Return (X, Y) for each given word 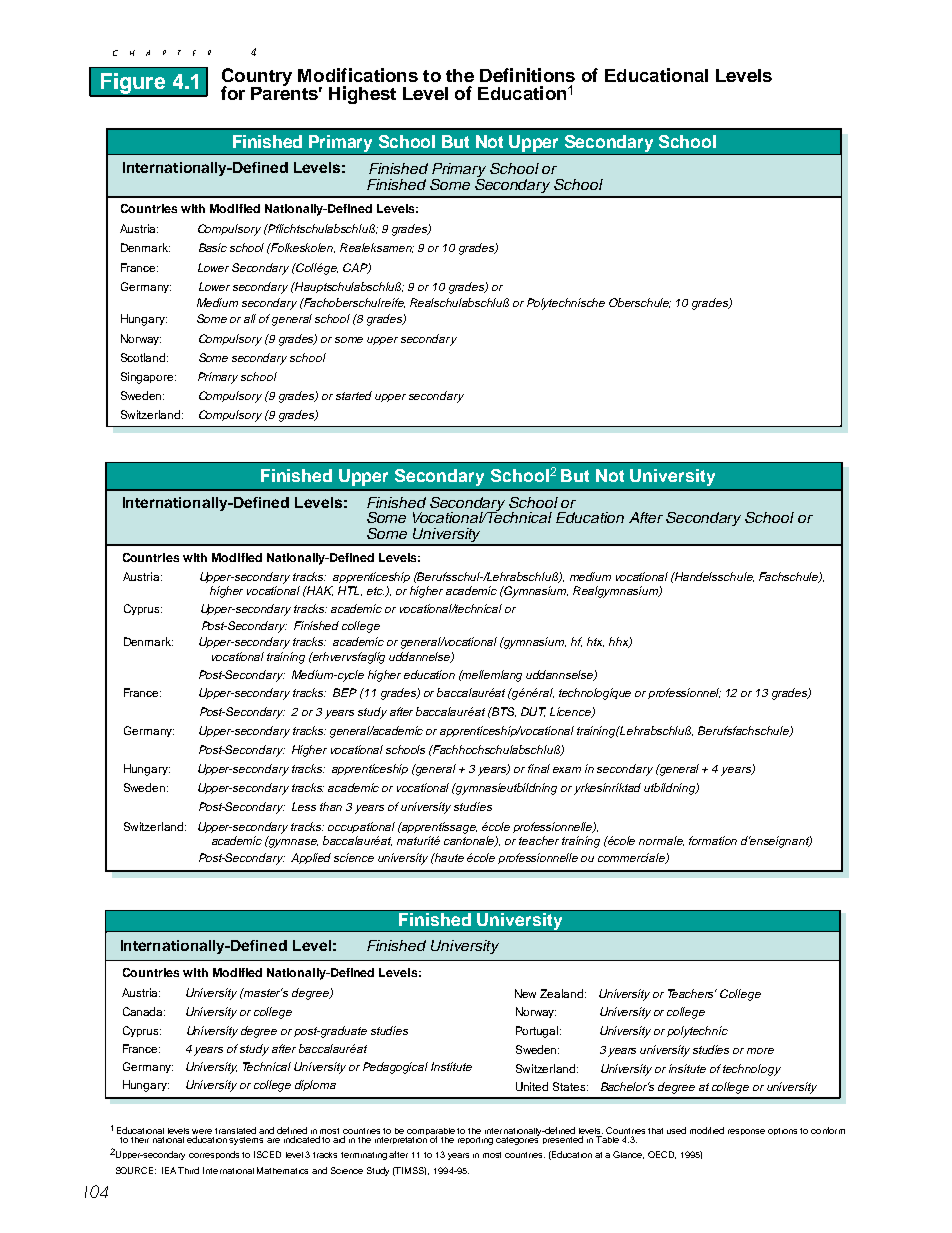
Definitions (527, 75)
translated (235, 1130)
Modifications (358, 75)
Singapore (148, 378)
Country (257, 78)
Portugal (538, 1032)
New (525, 993)
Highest (362, 95)
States (570, 1086)
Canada (144, 1011)
